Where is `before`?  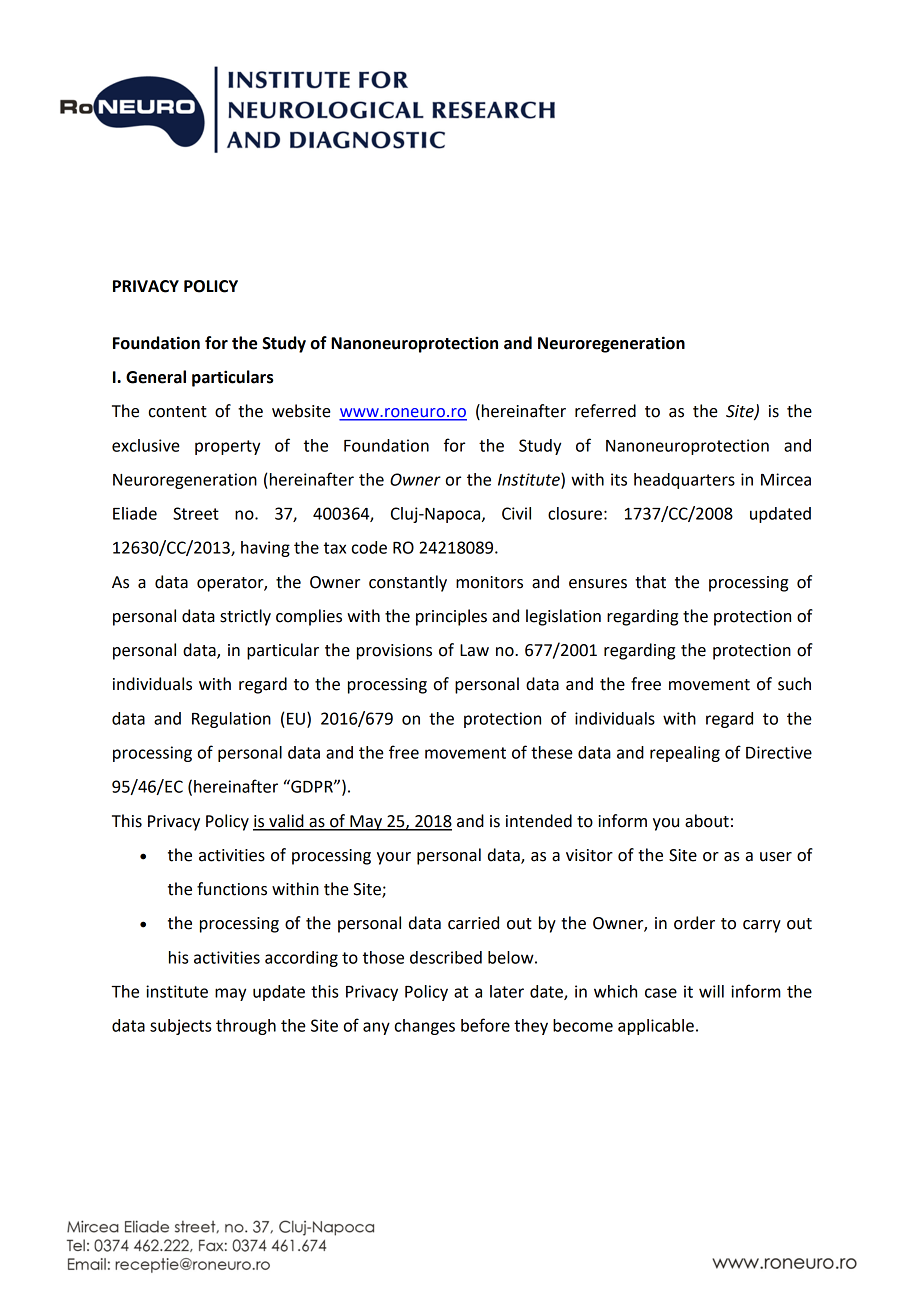
before is located at coordinates (485, 1025).
